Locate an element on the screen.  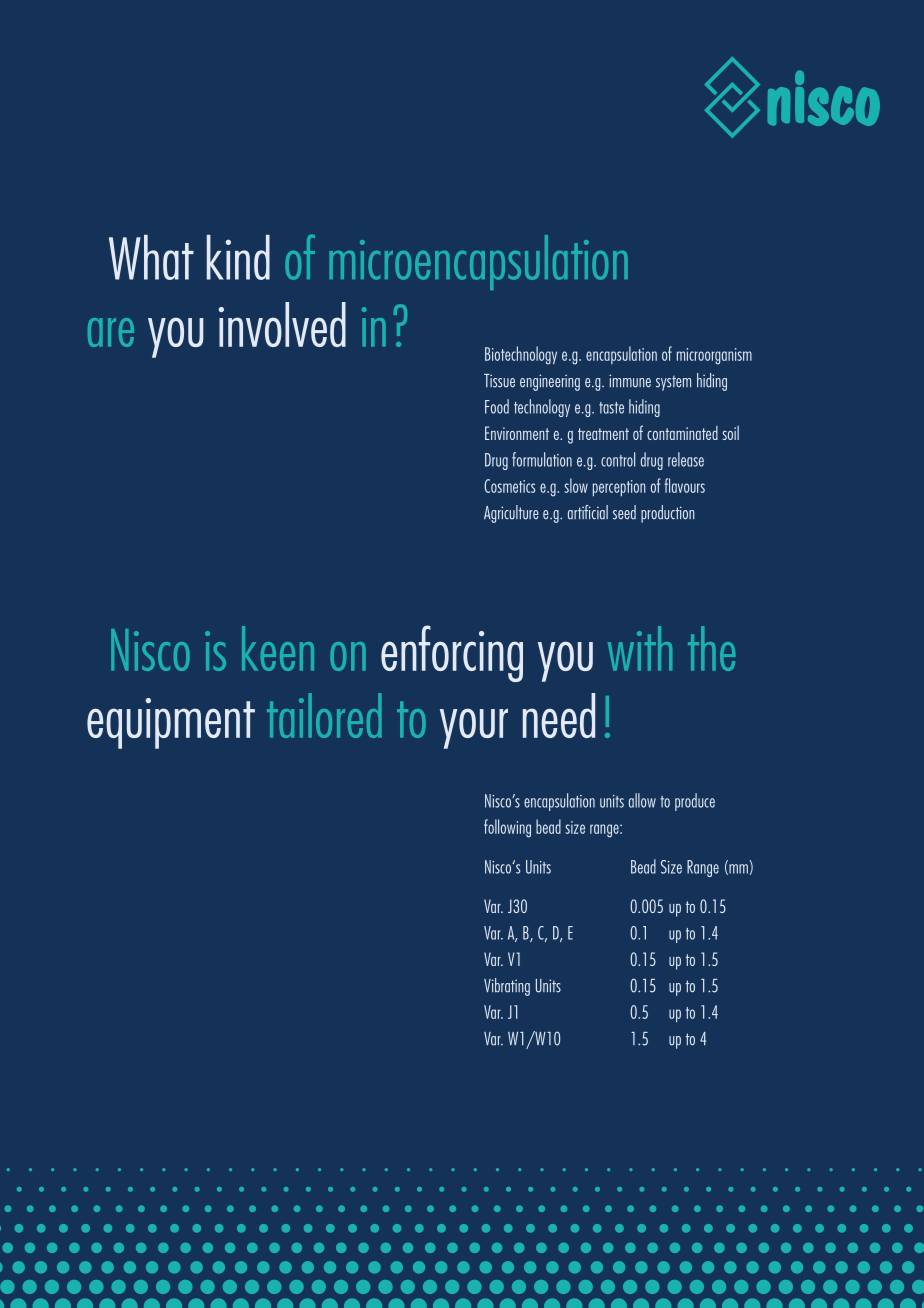
involved is located at coordinates (282, 324).
